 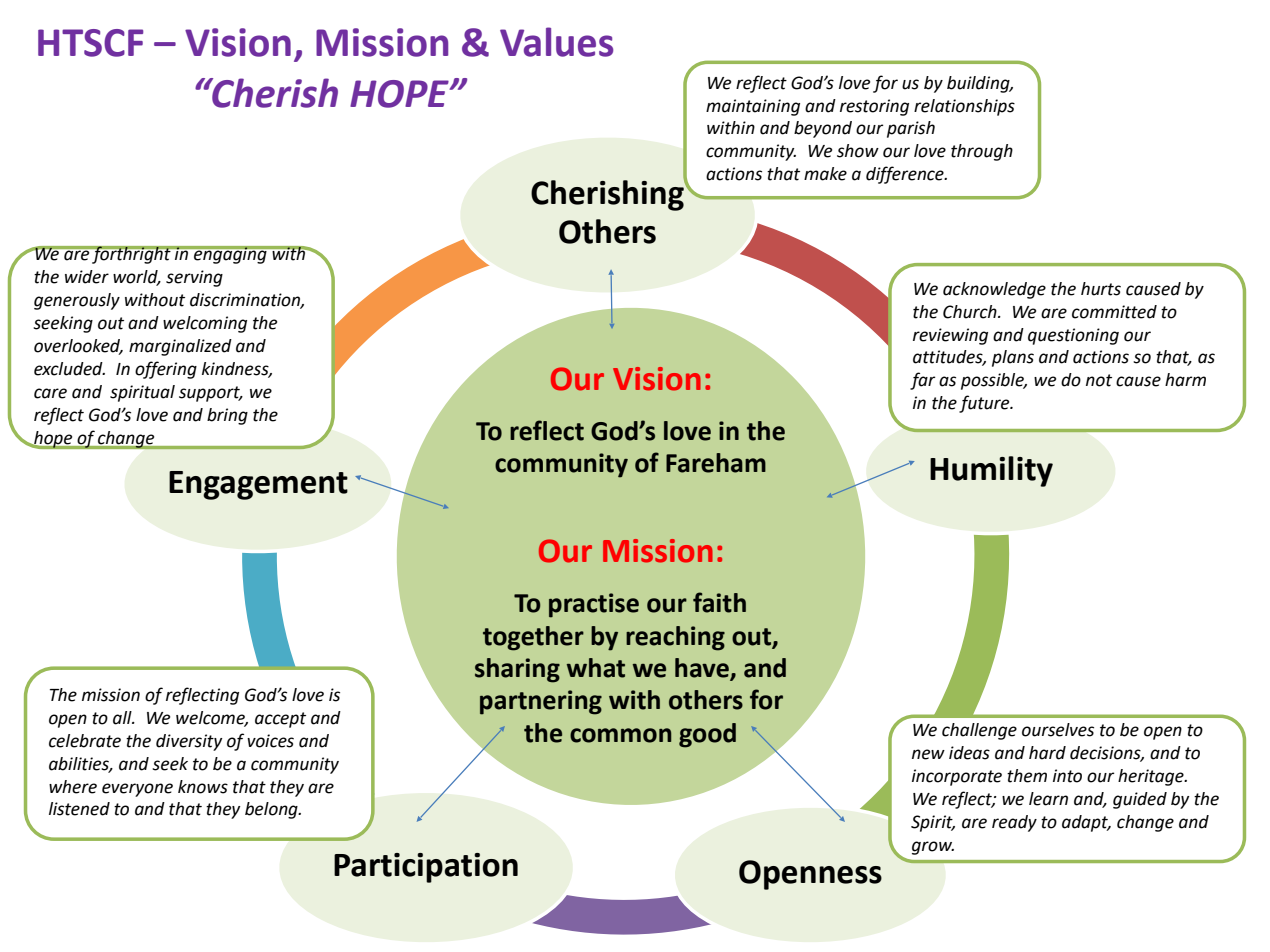 I want to click on ready, so click(x=1014, y=823).
